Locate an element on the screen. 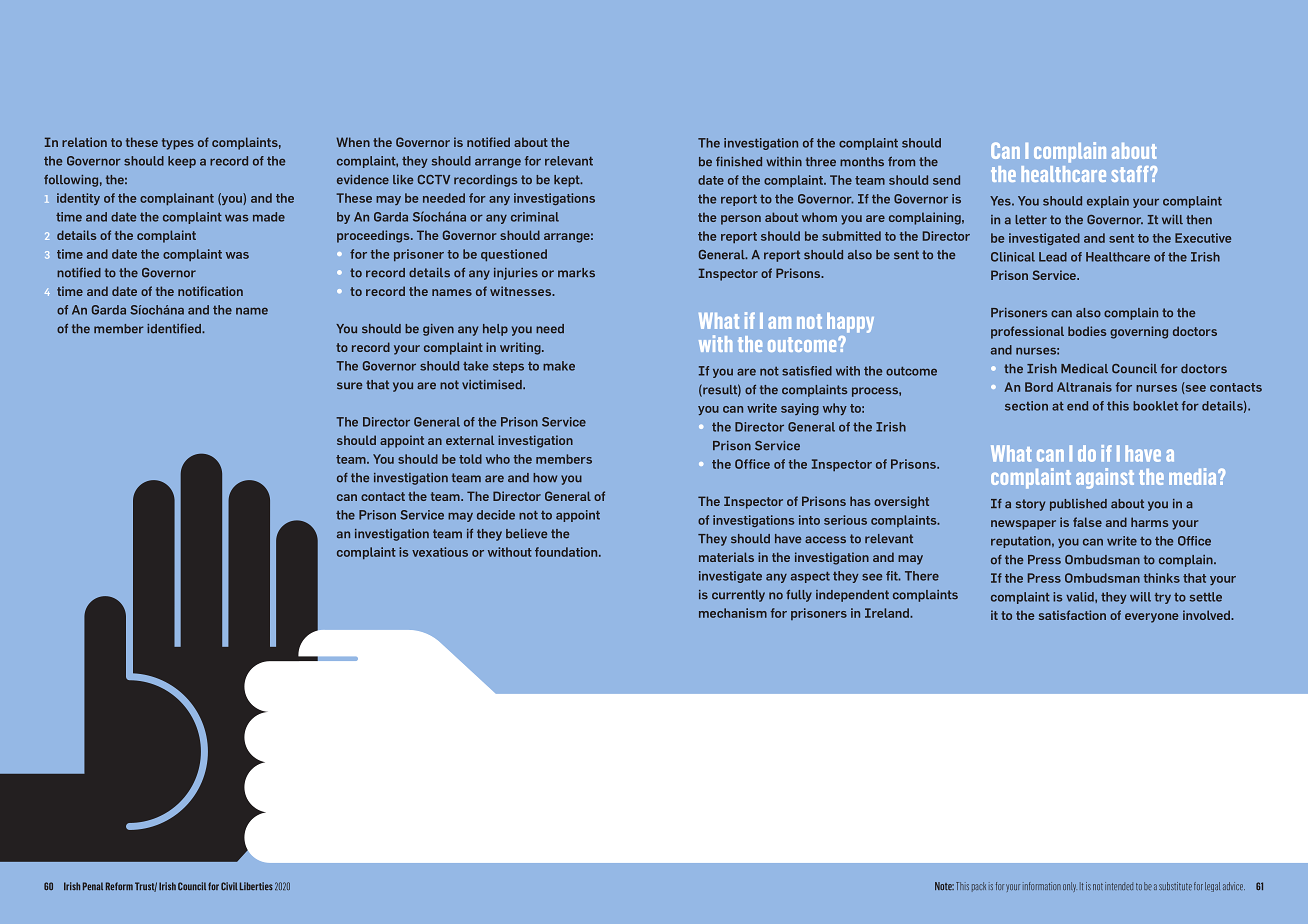 This screenshot has height=924, width=1308. Civil is located at coordinates (229, 886).
